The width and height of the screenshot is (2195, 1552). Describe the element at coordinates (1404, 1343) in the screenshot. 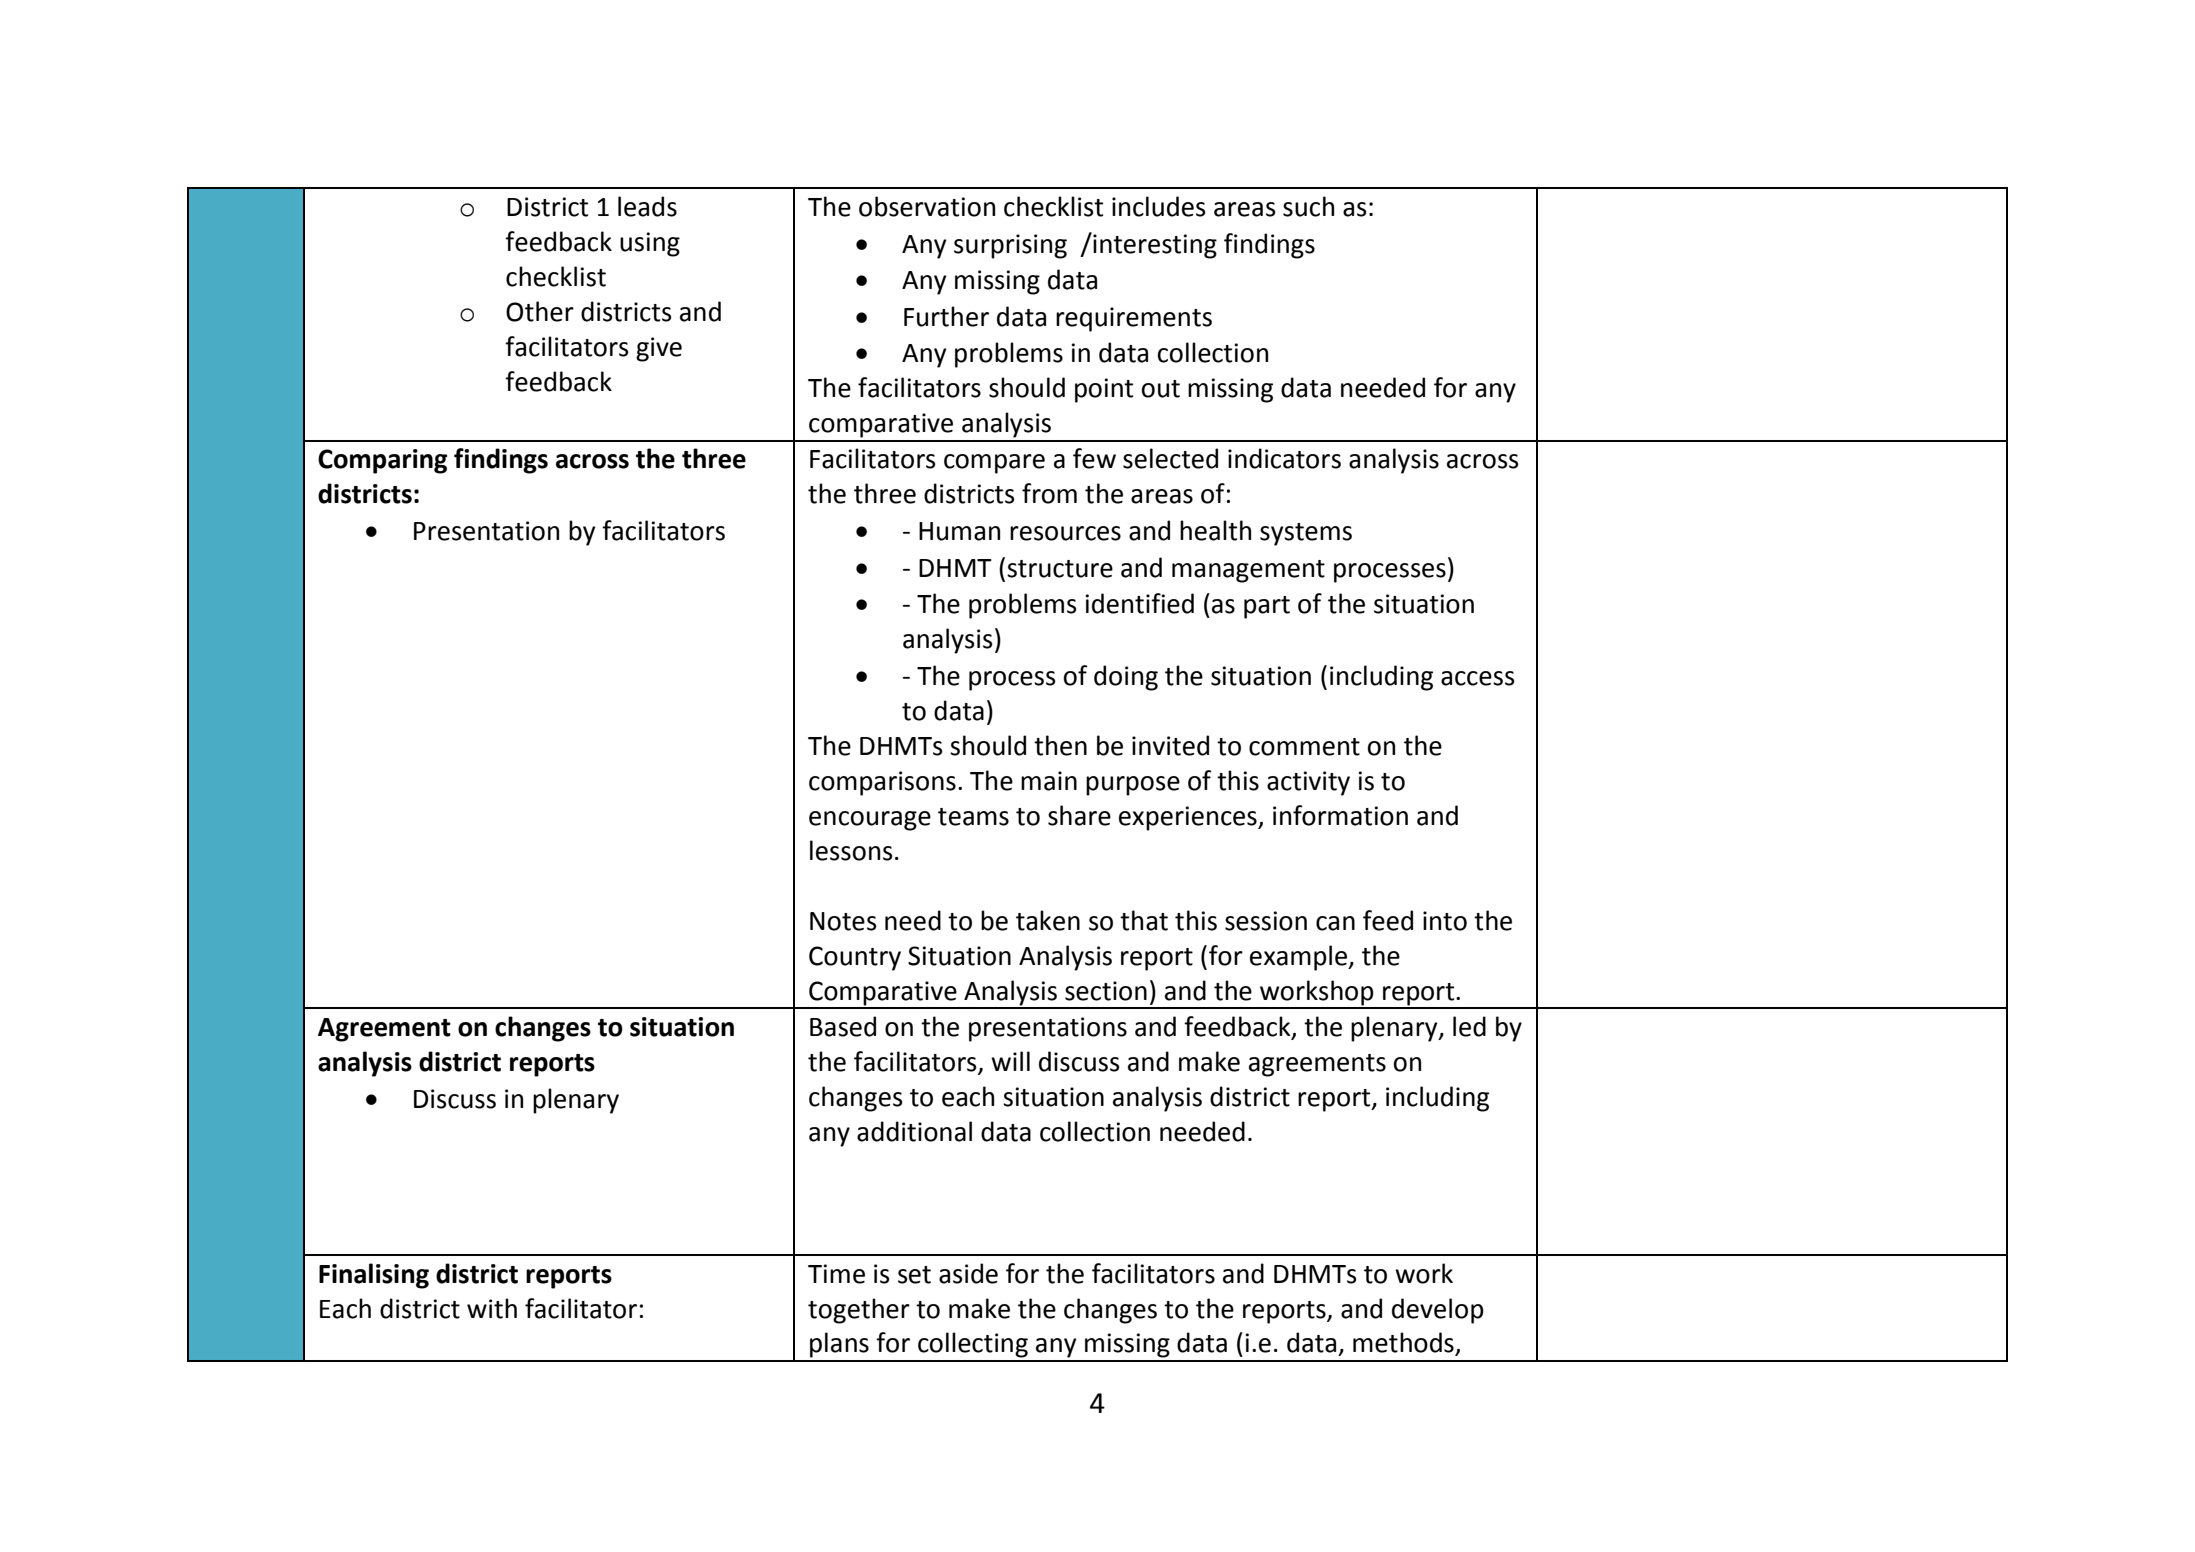

I see `methods` at that location.
